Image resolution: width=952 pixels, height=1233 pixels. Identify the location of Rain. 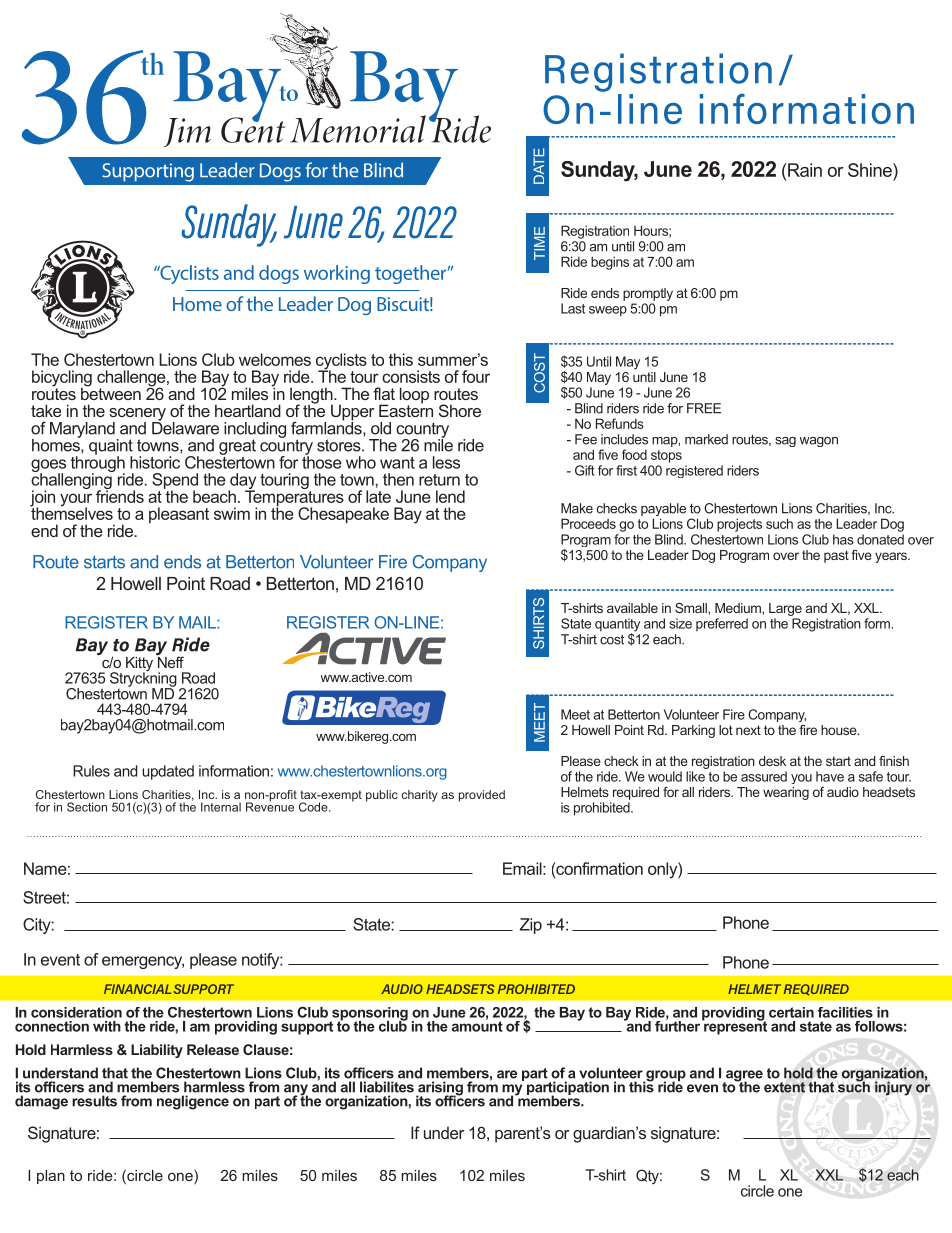
(805, 170).
